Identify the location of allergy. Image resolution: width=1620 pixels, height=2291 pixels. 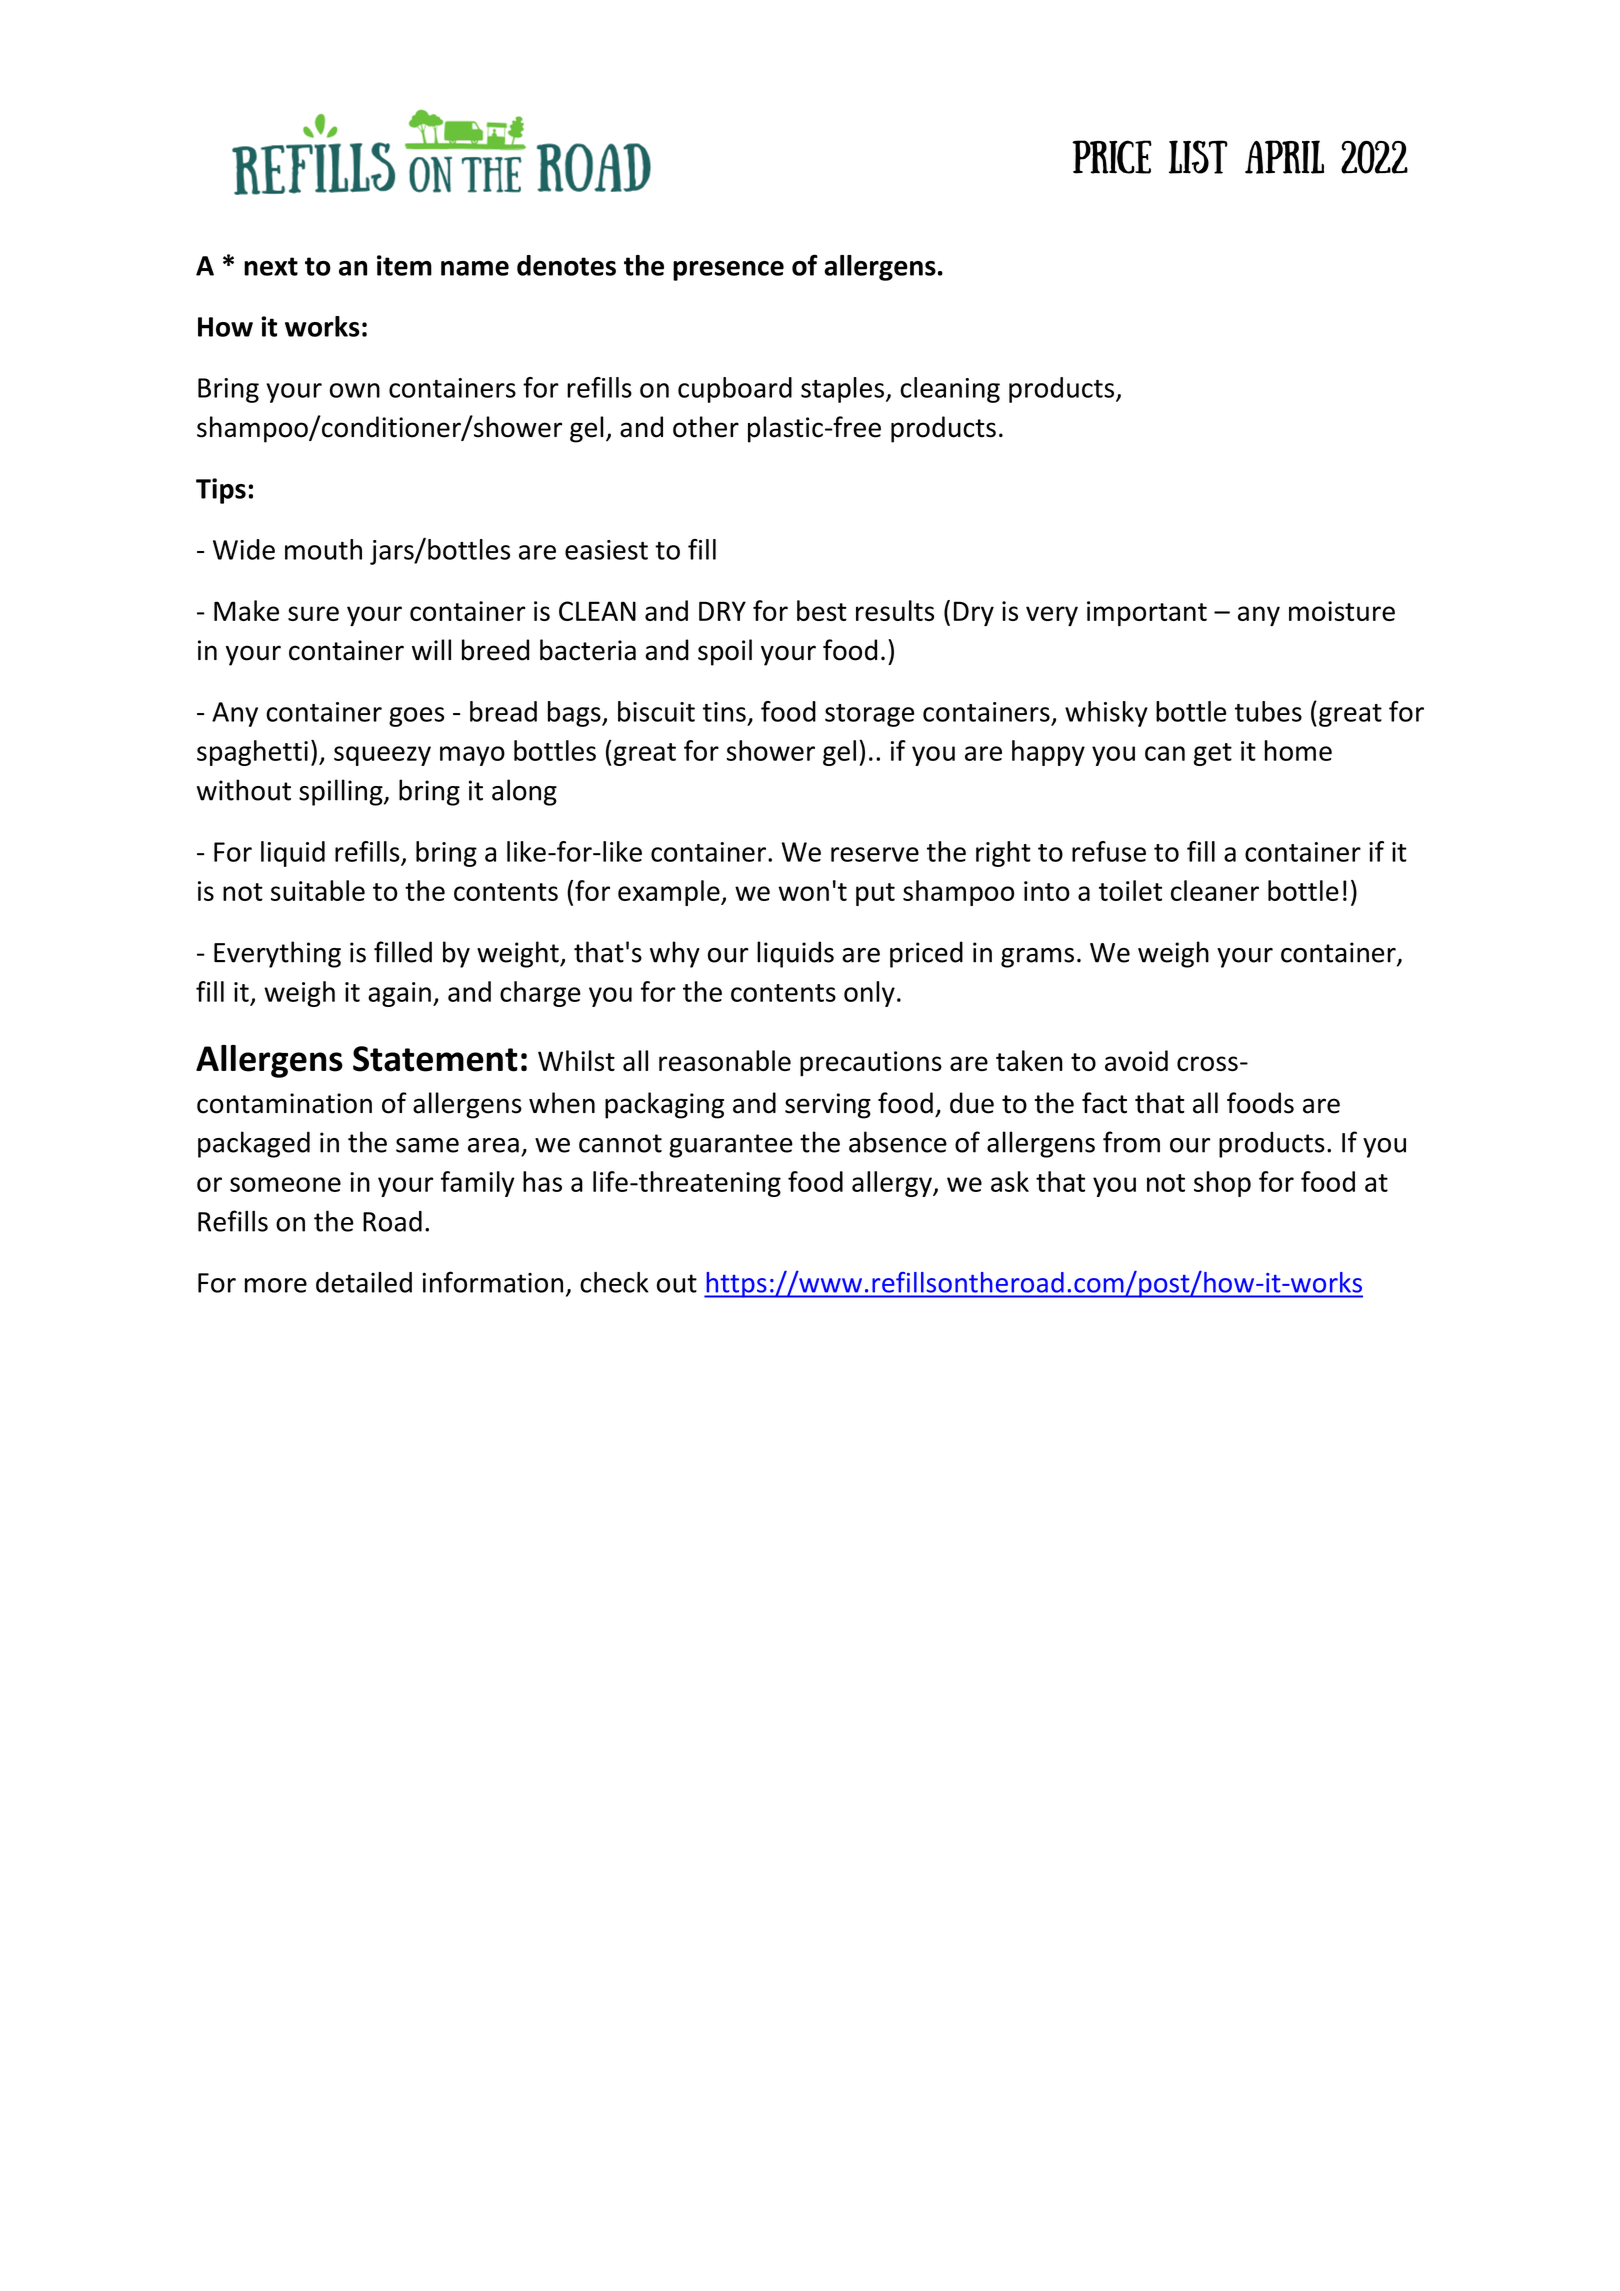
(893, 1184).
